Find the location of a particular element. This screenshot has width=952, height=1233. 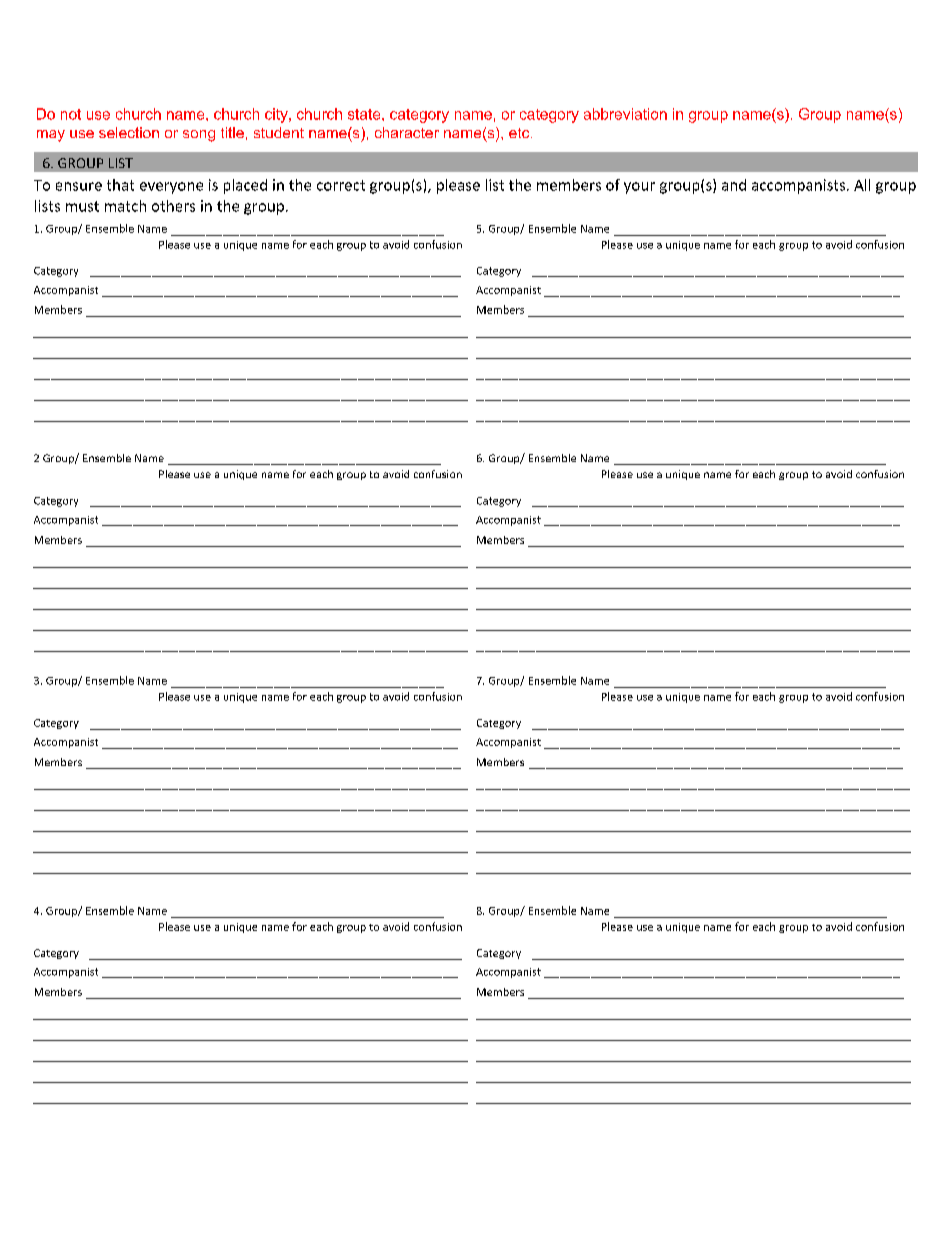

state is located at coordinates (365, 114).
